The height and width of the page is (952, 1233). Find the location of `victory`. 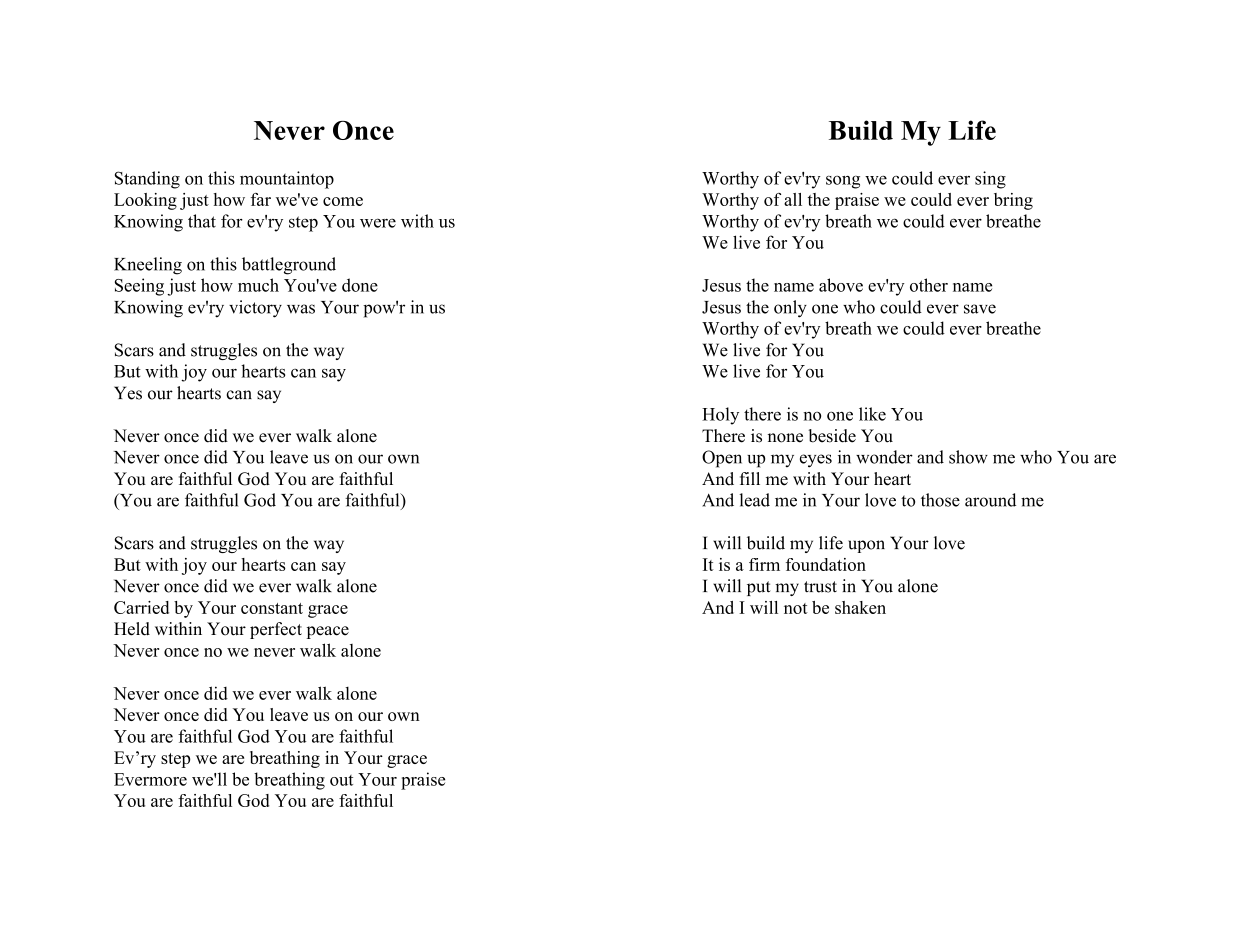

victory is located at coordinates (255, 309).
